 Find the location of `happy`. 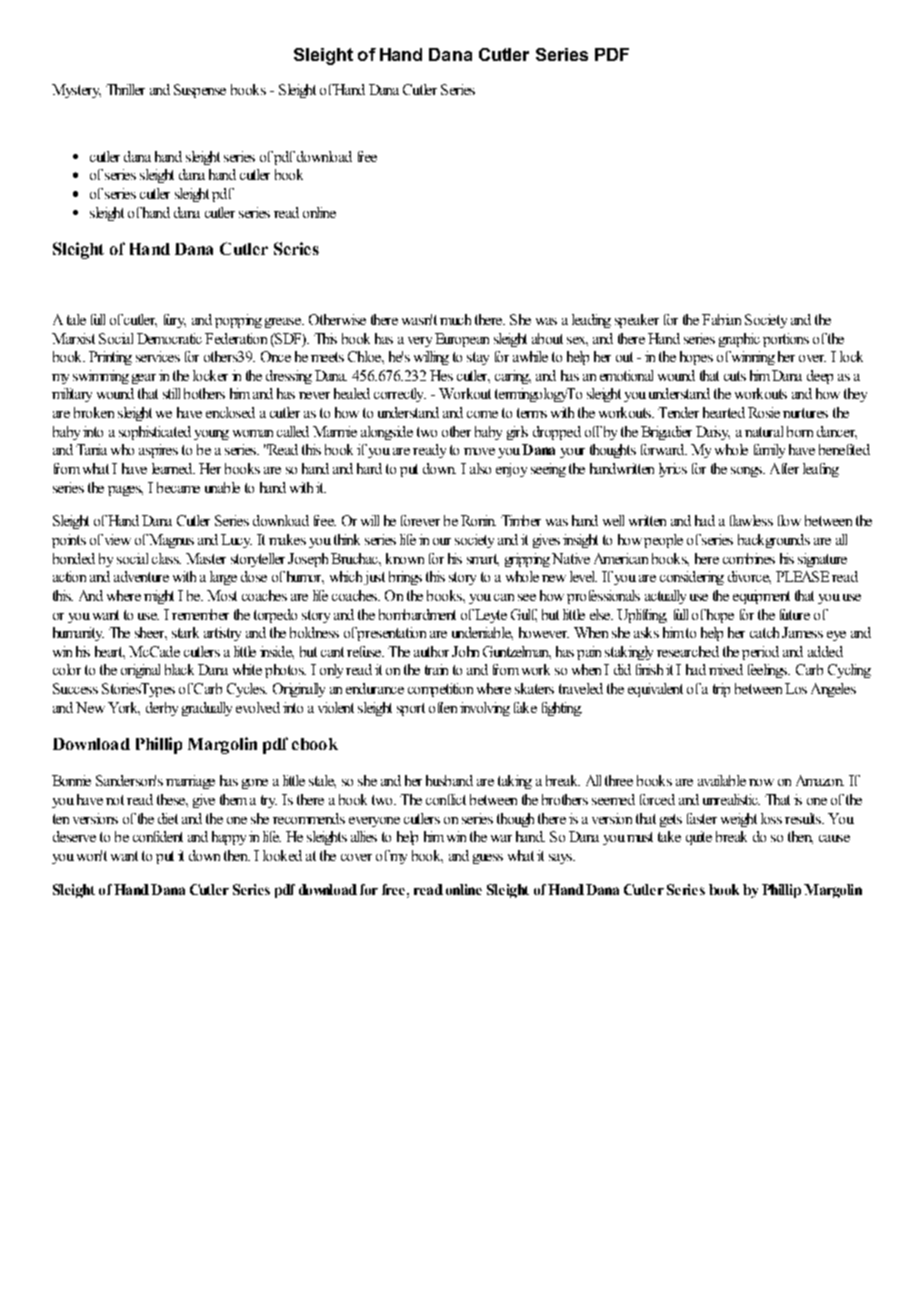

happy is located at coordinates (229, 838).
